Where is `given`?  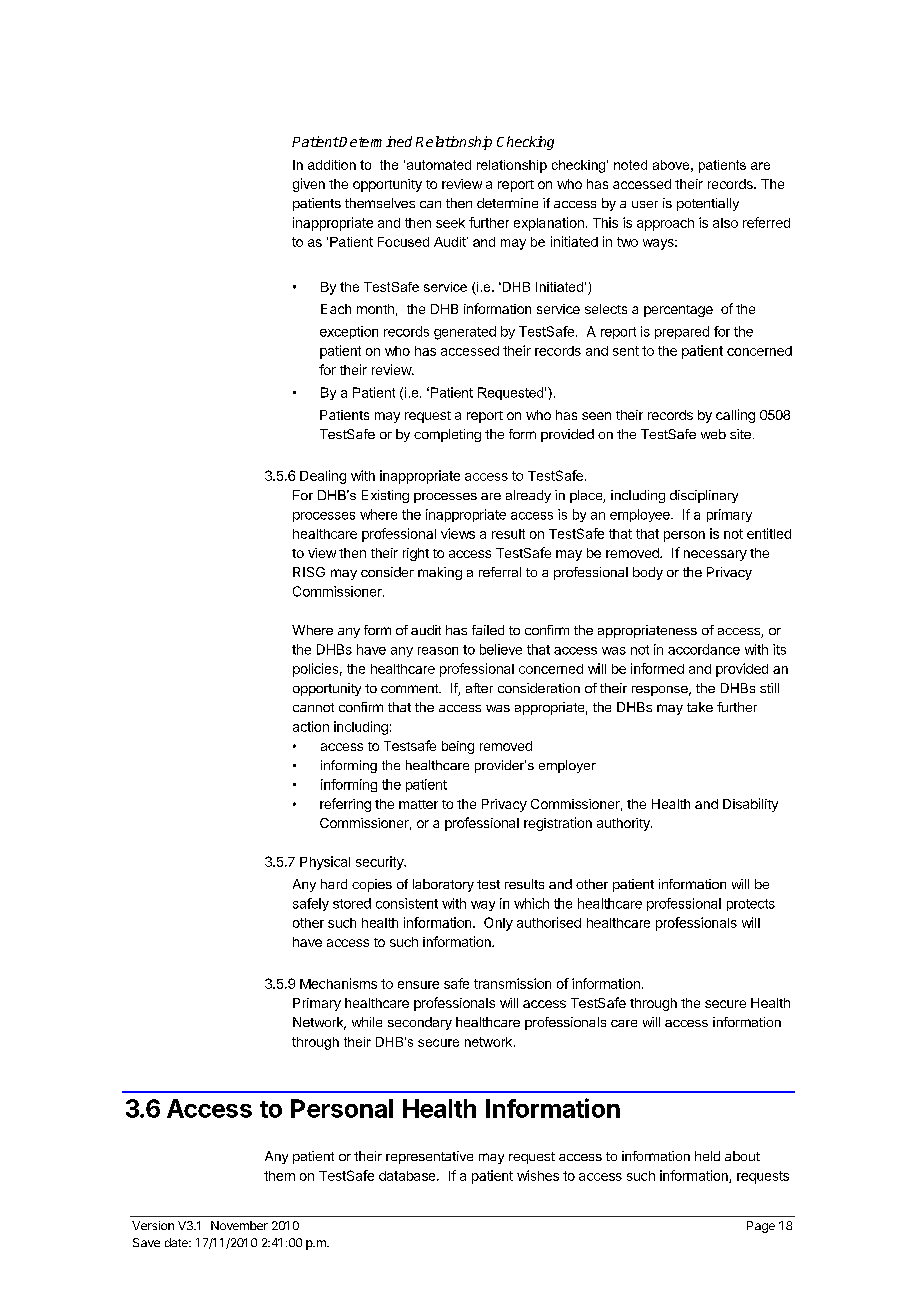
given is located at coordinates (309, 185).
